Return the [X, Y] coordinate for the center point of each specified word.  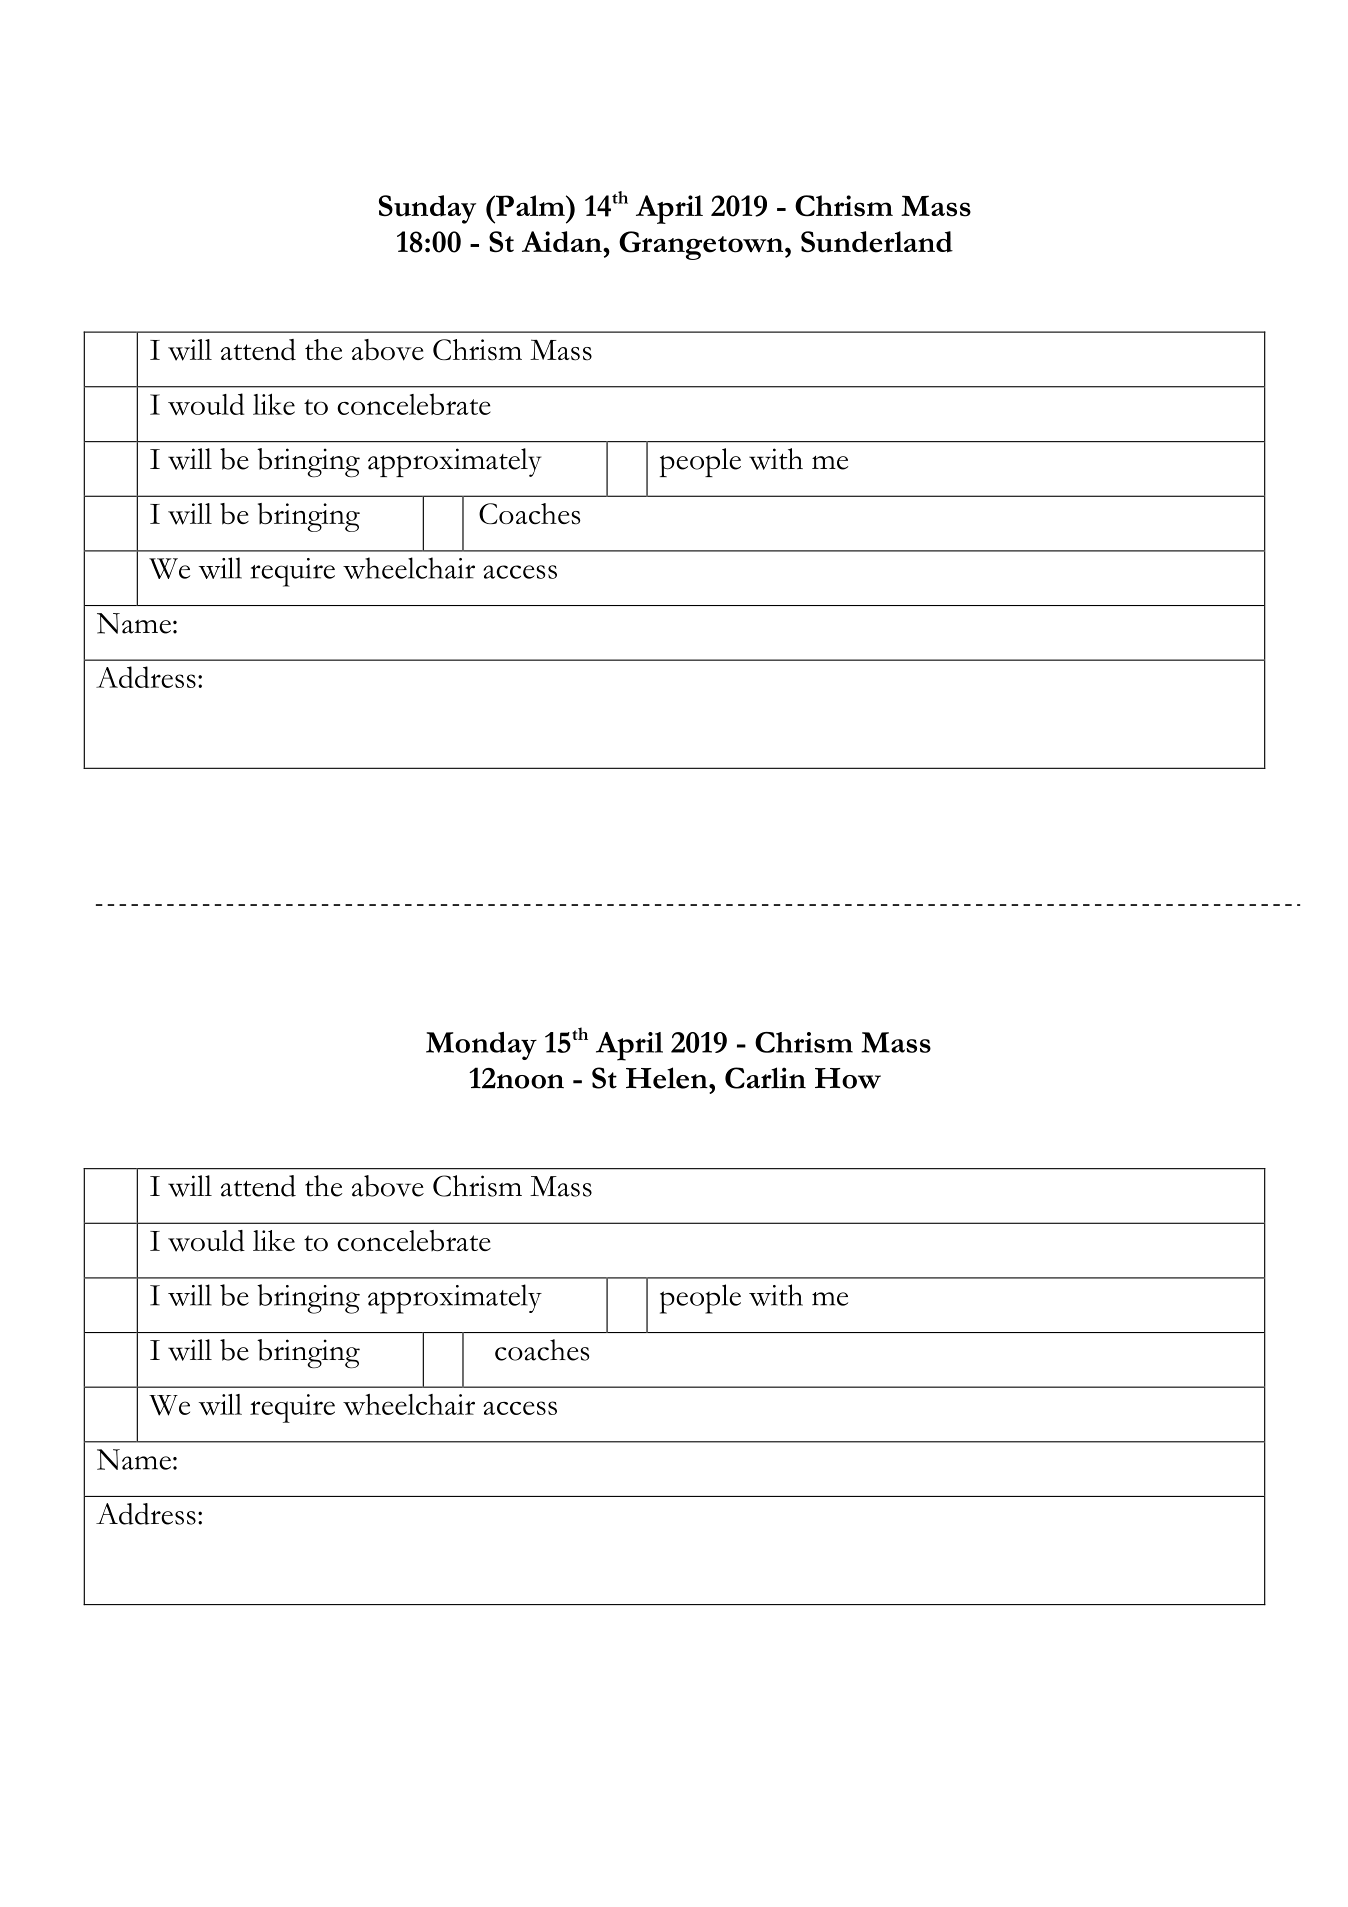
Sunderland [877, 242]
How [848, 1078]
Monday [481, 1046]
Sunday [427, 209]
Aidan [563, 242]
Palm [530, 205]
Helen [668, 1078]
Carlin [765, 1078]
